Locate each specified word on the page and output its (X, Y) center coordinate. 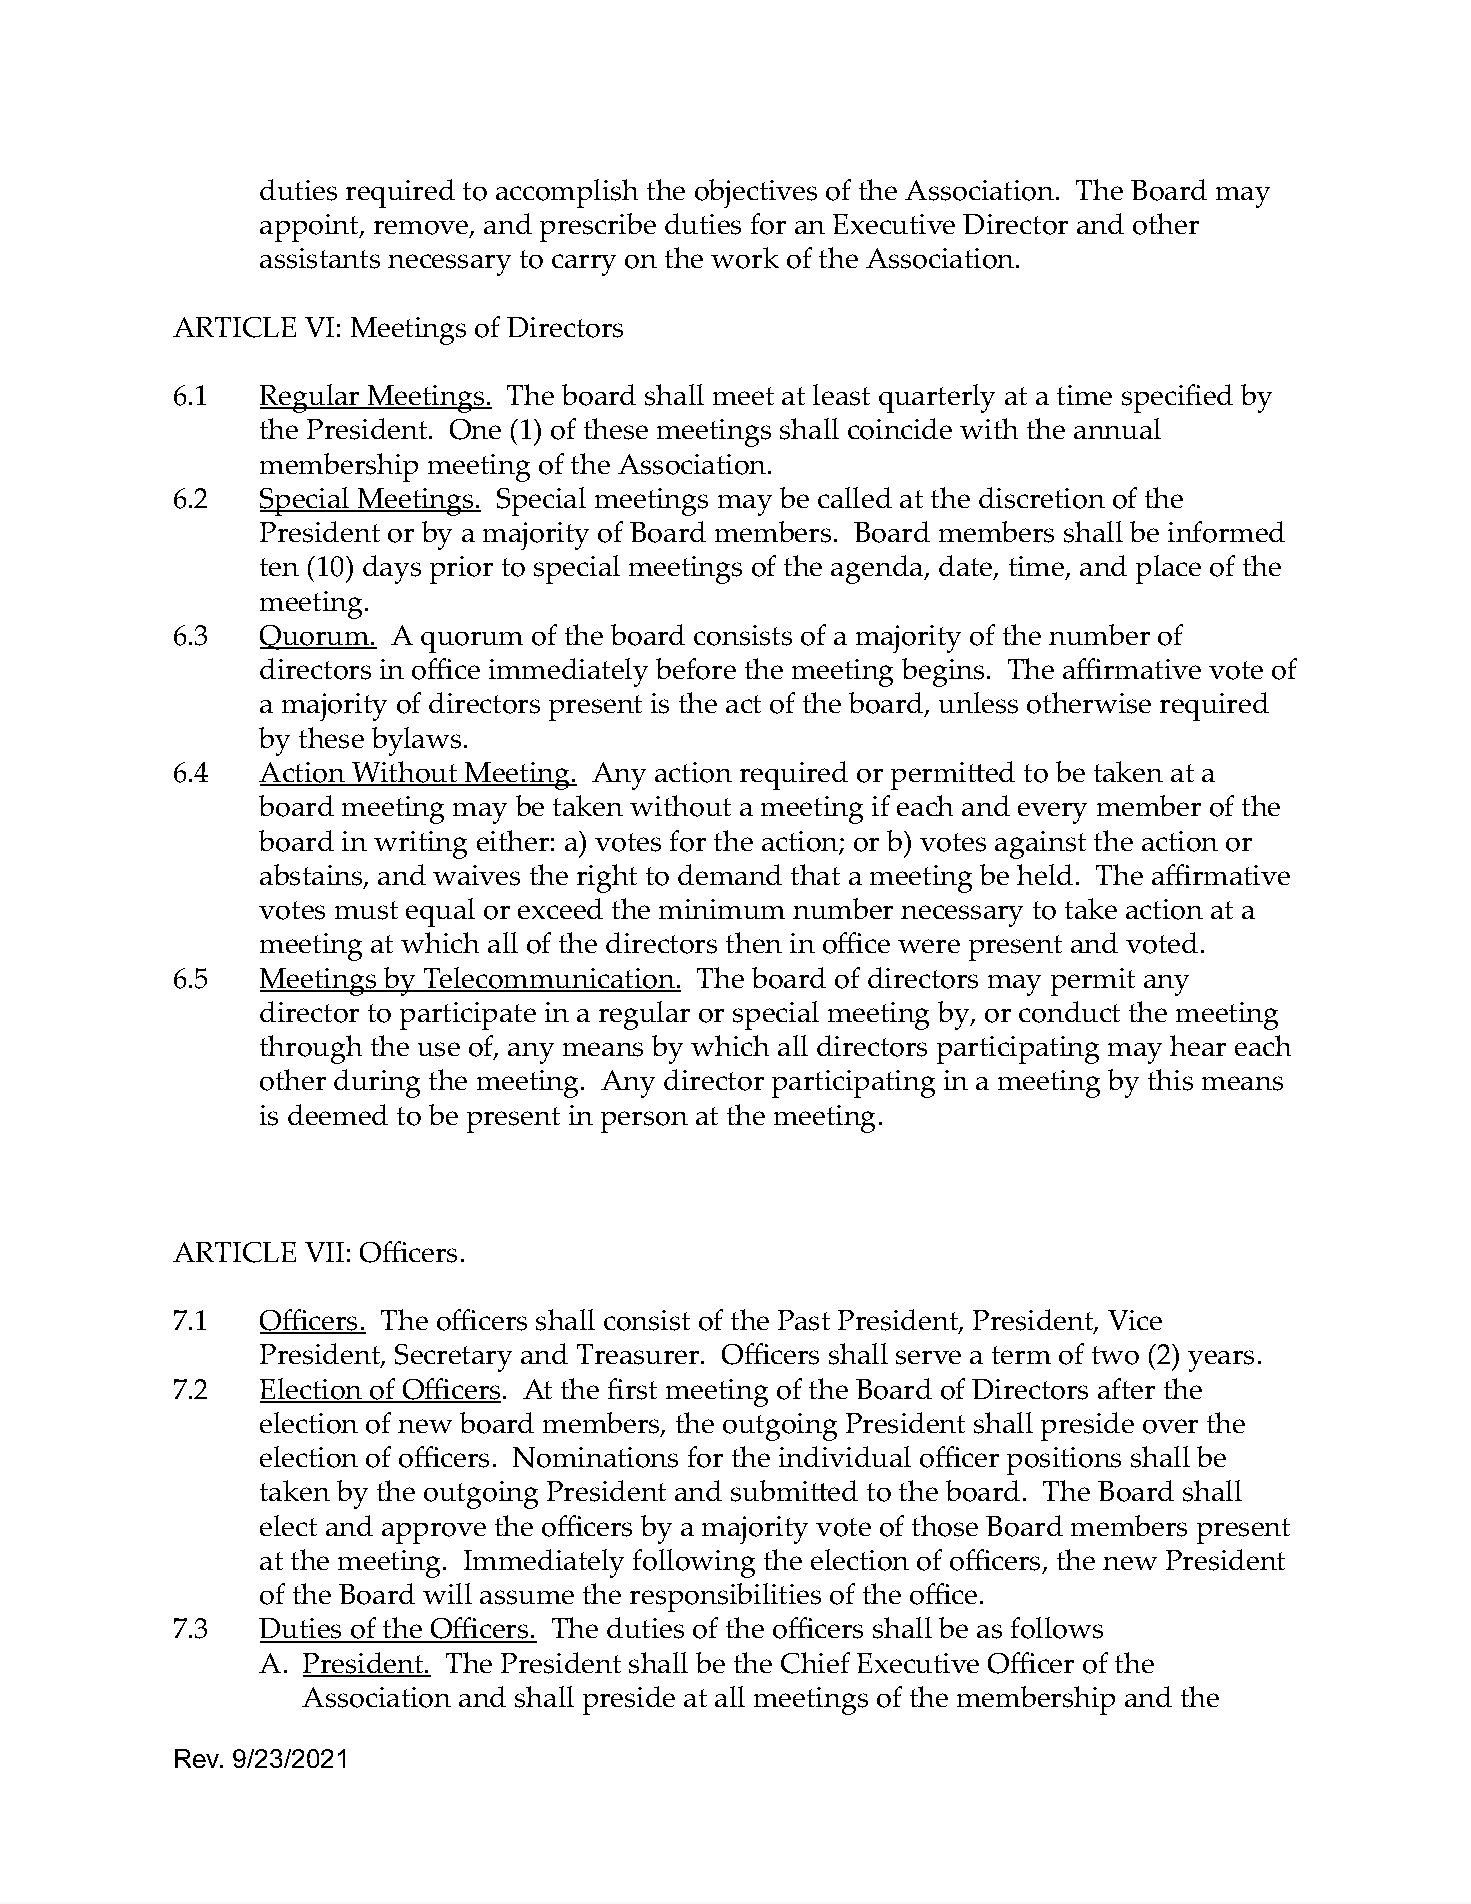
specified (1177, 398)
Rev (198, 1758)
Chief (815, 1663)
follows (1057, 1628)
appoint (310, 228)
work (745, 258)
